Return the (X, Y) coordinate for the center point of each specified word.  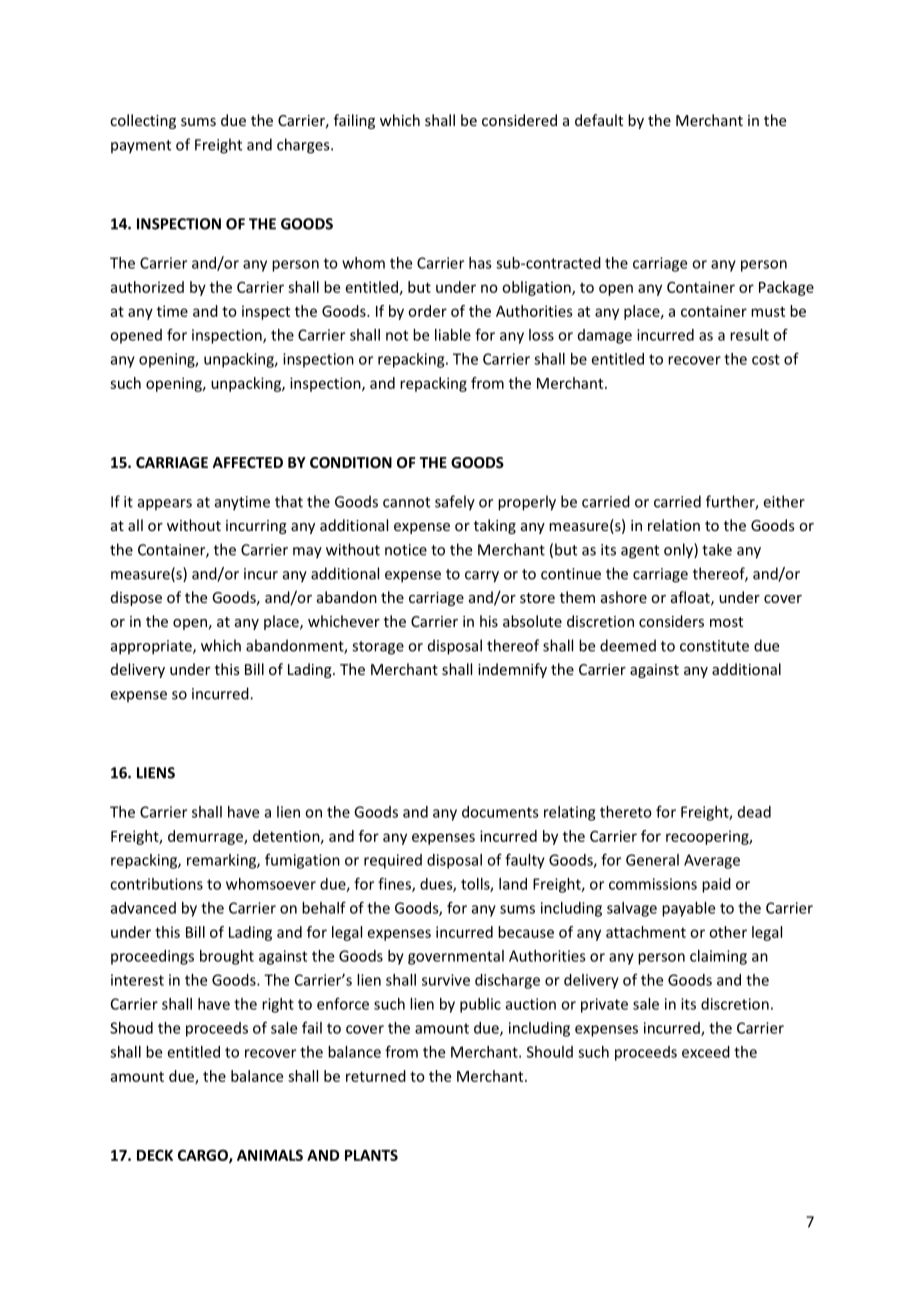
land (513, 884)
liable (453, 335)
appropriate (152, 647)
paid (716, 885)
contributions (156, 884)
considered (519, 120)
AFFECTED (247, 462)
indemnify (512, 670)
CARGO (204, 1156)
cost (766, 359)
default (599, 120)
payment (141, 147)
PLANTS (371, 1155)
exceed (706, 1052)
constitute (714, 646)
